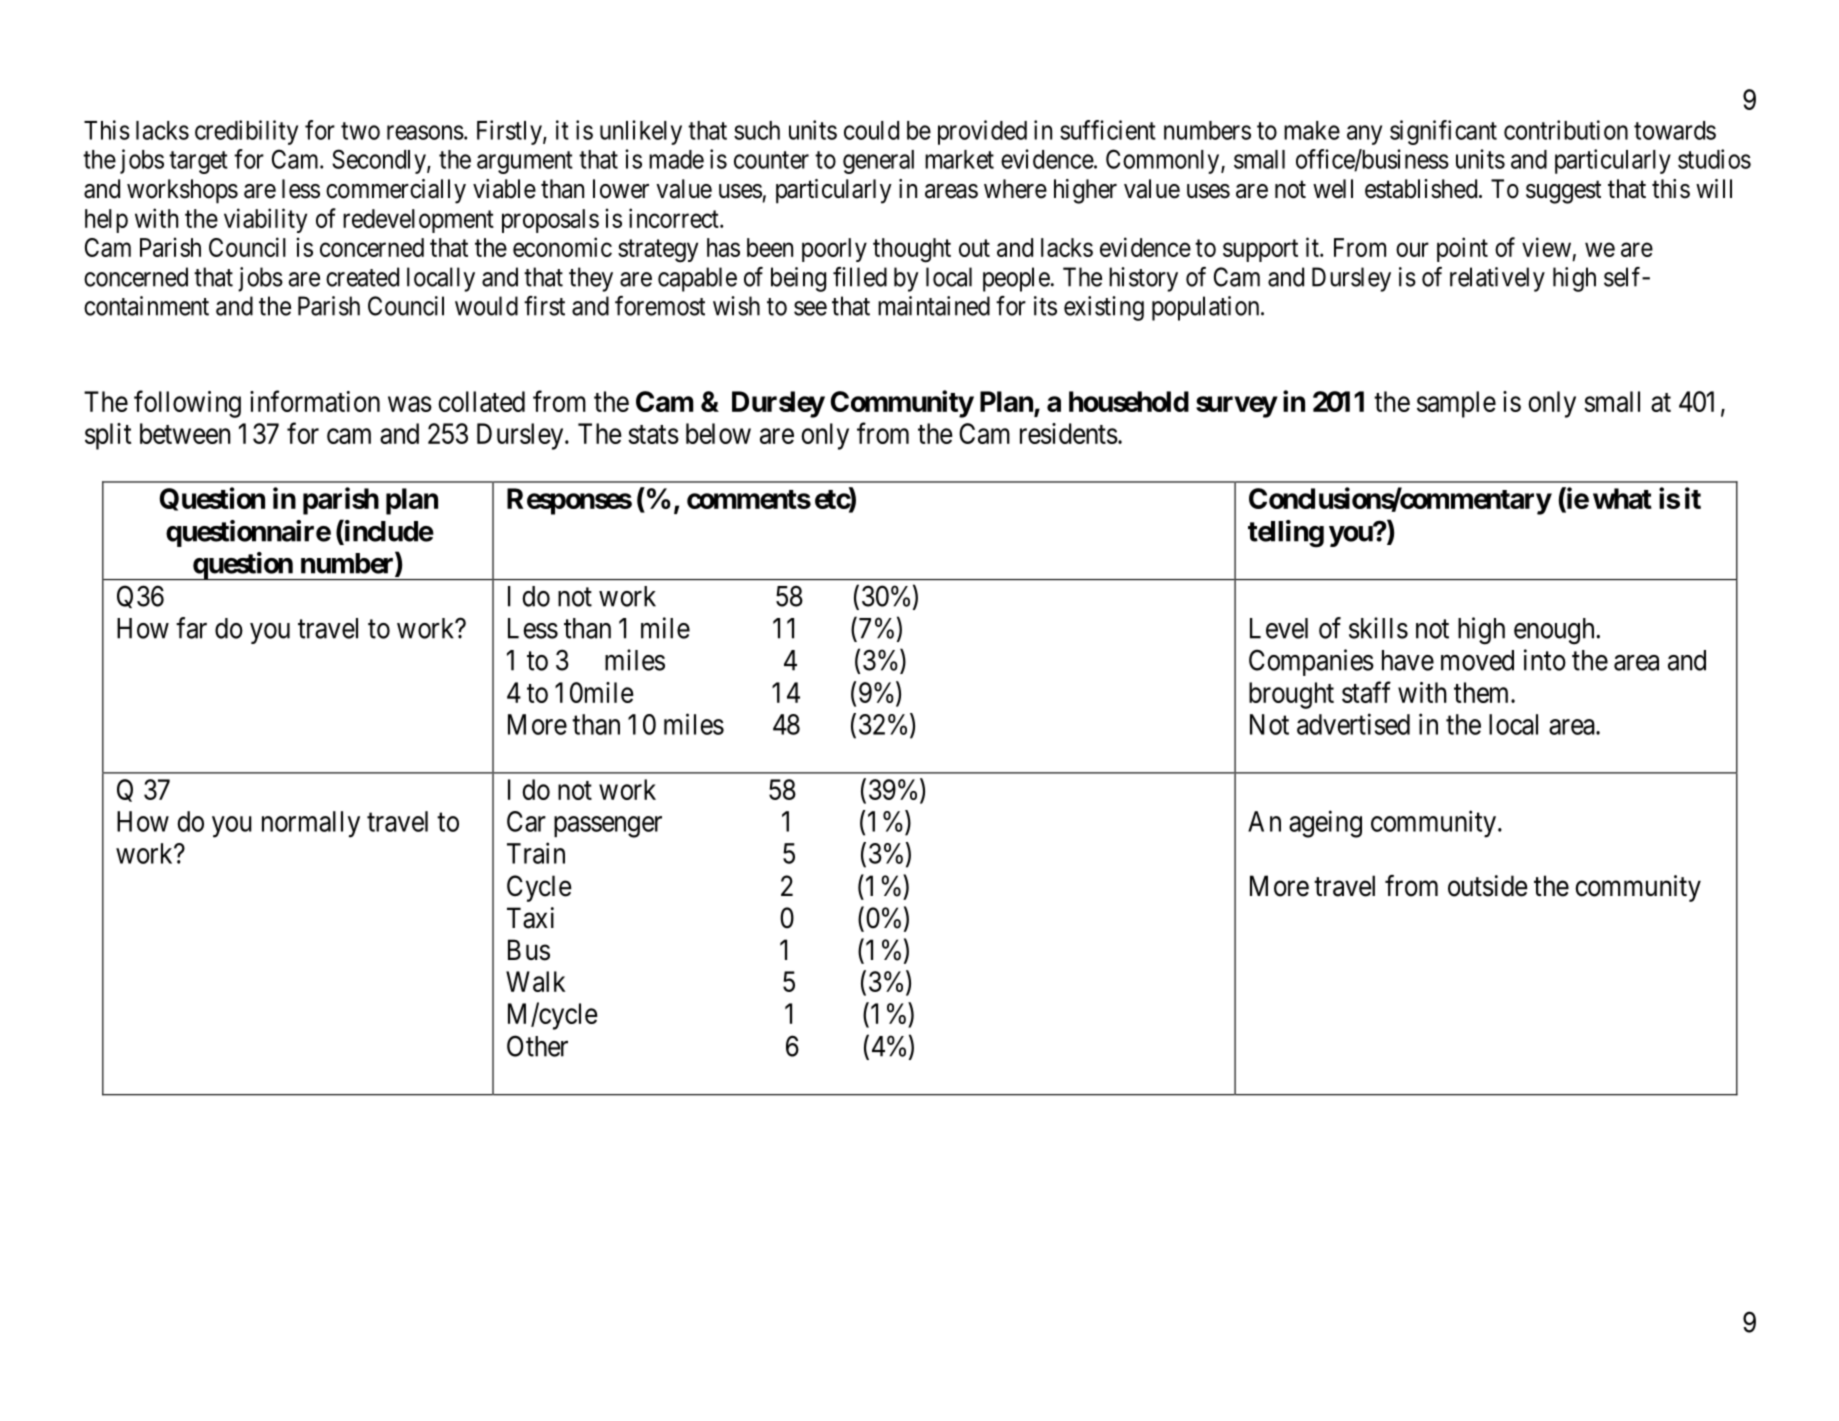 This screenshot has width=1839, height=1421. What do you see at coordinates (1566, 130) in the screenshot?
I see `contribution` at bounding box center [1566, 130].
